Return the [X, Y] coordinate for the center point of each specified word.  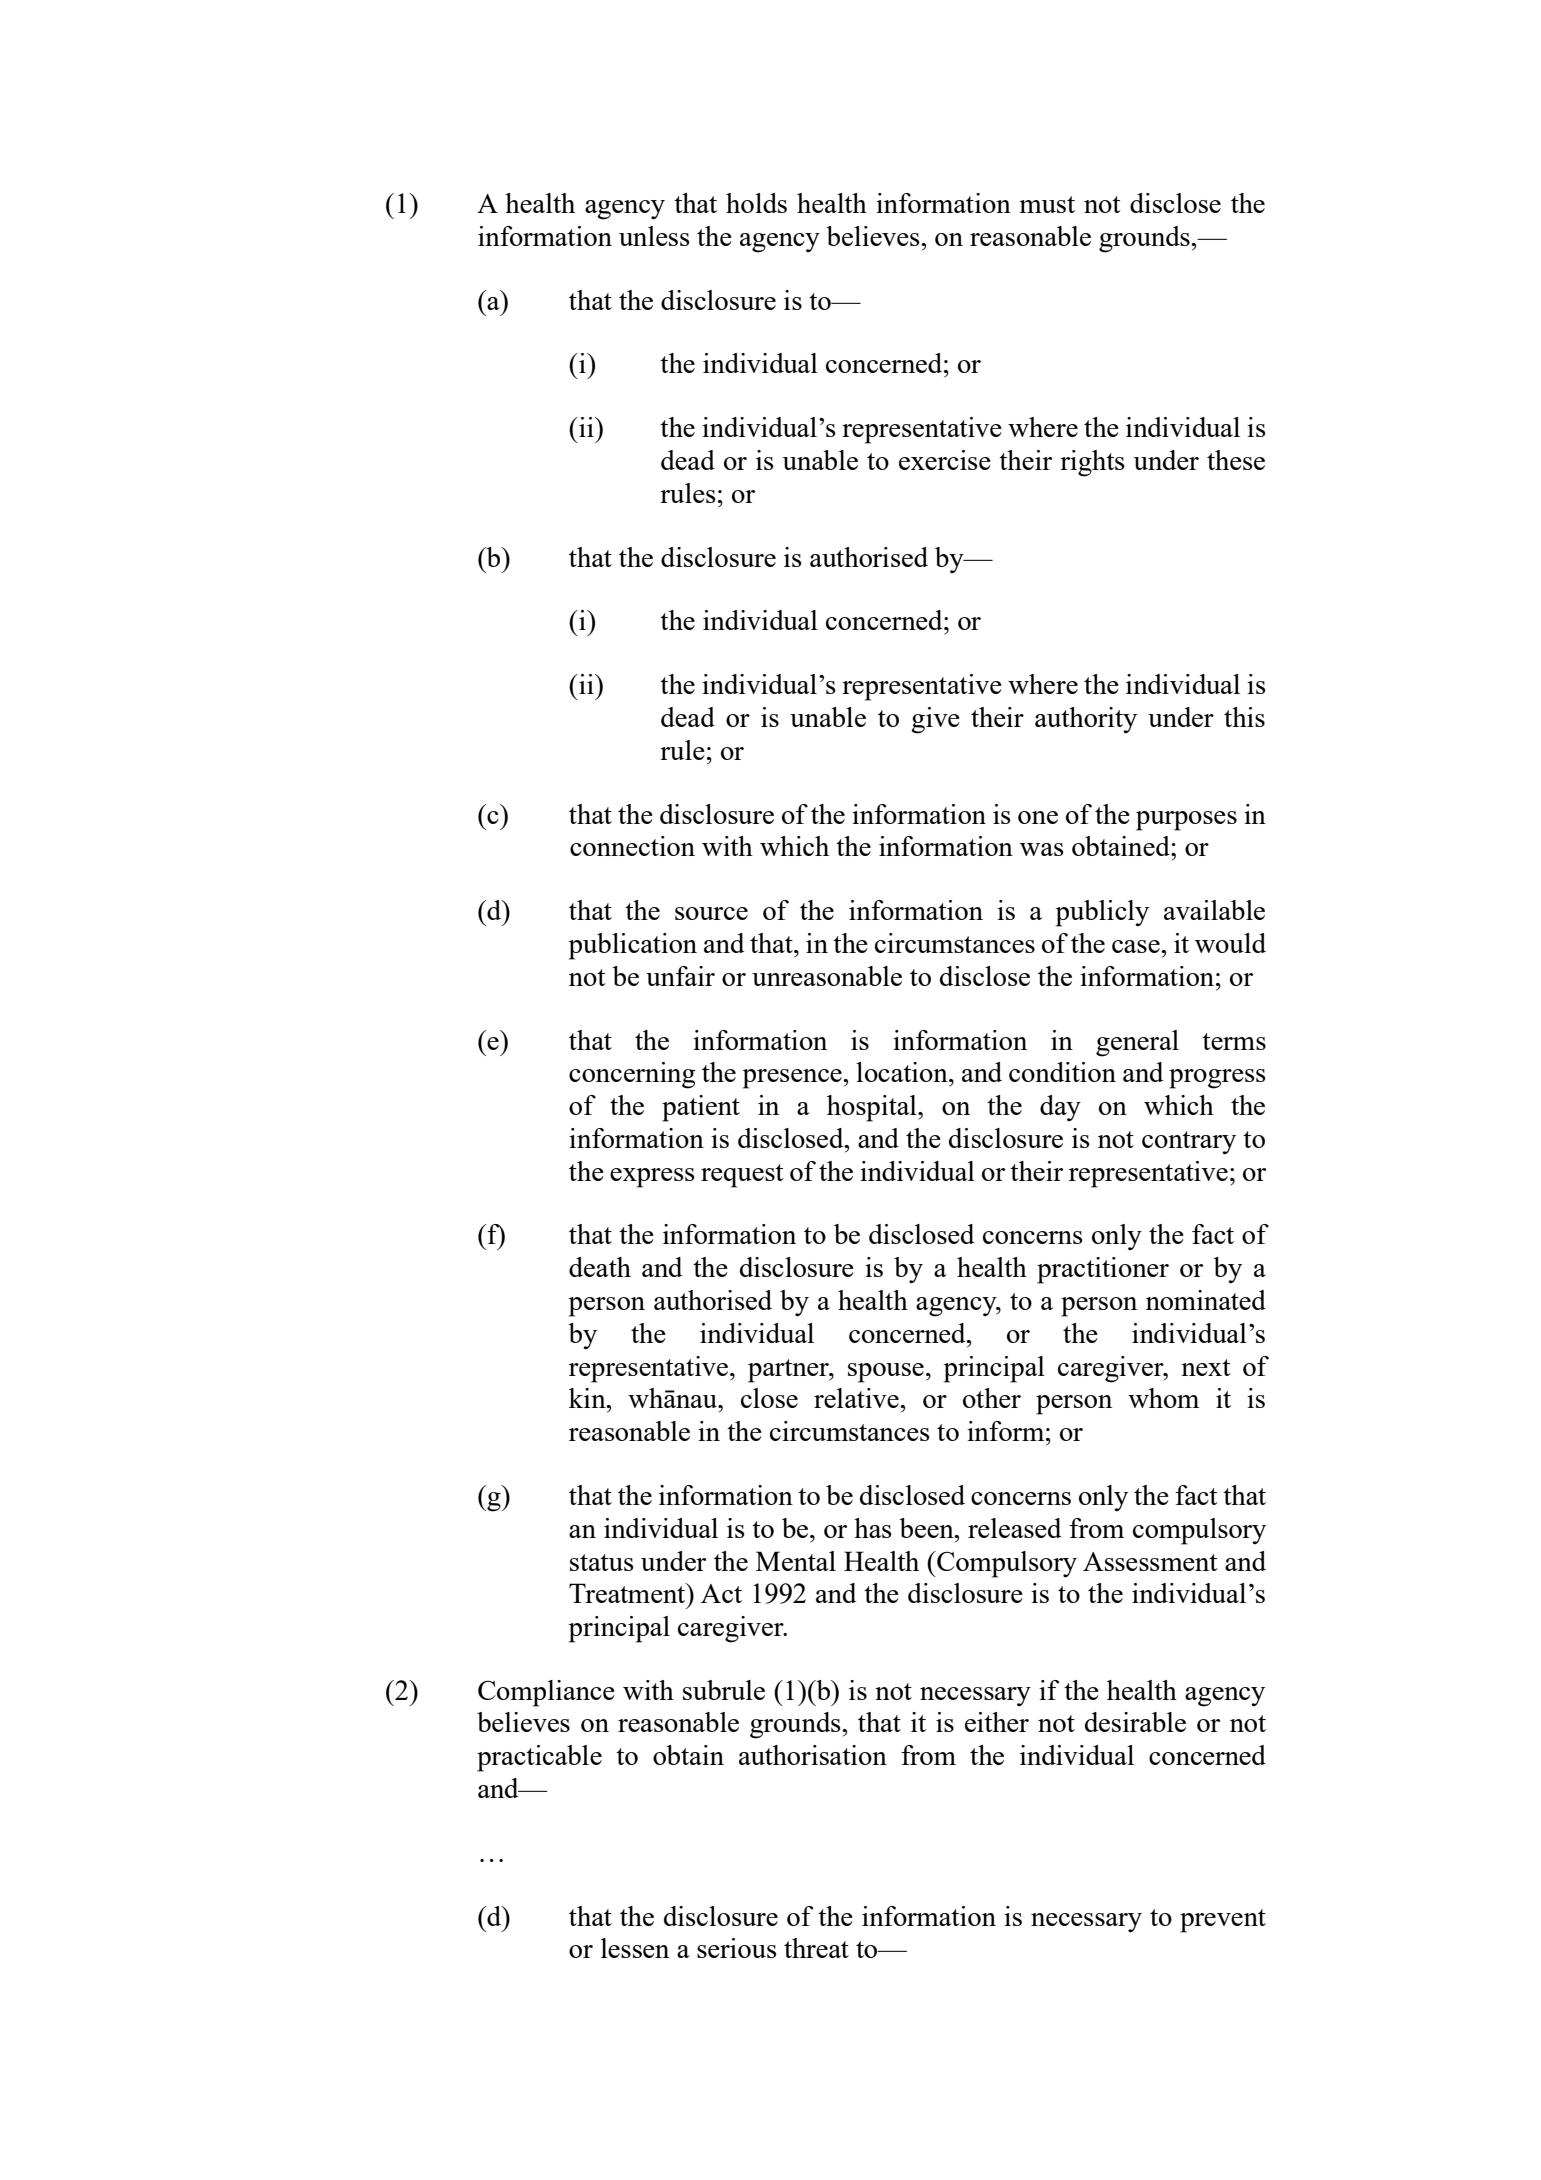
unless [654, 236]
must [1047, 204]
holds [756, 203]
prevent [1223, 1921]
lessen [635, 1948]
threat [816, 1948]
